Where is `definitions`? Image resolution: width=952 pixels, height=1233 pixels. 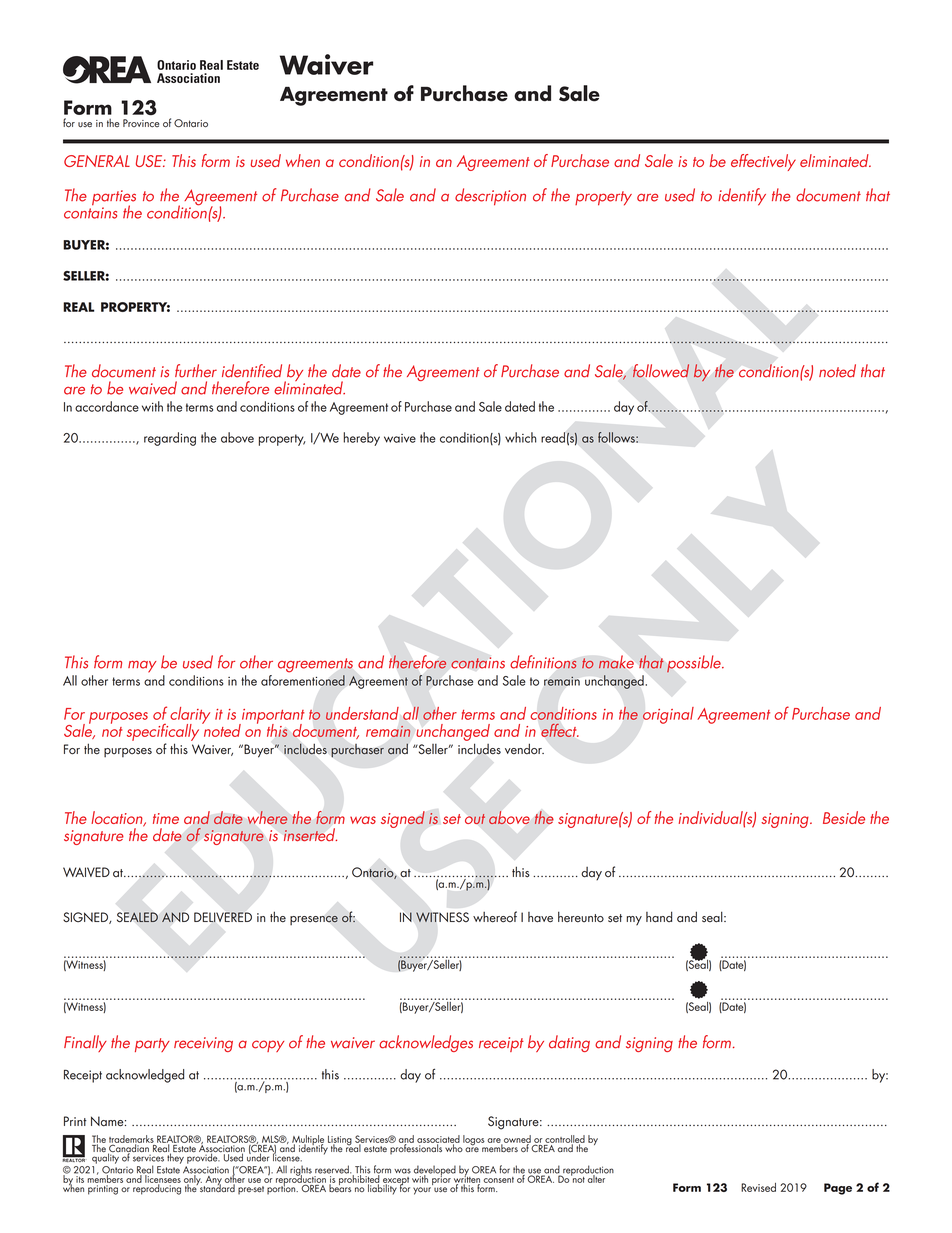
definitions is located at coordinates (543, 662).
